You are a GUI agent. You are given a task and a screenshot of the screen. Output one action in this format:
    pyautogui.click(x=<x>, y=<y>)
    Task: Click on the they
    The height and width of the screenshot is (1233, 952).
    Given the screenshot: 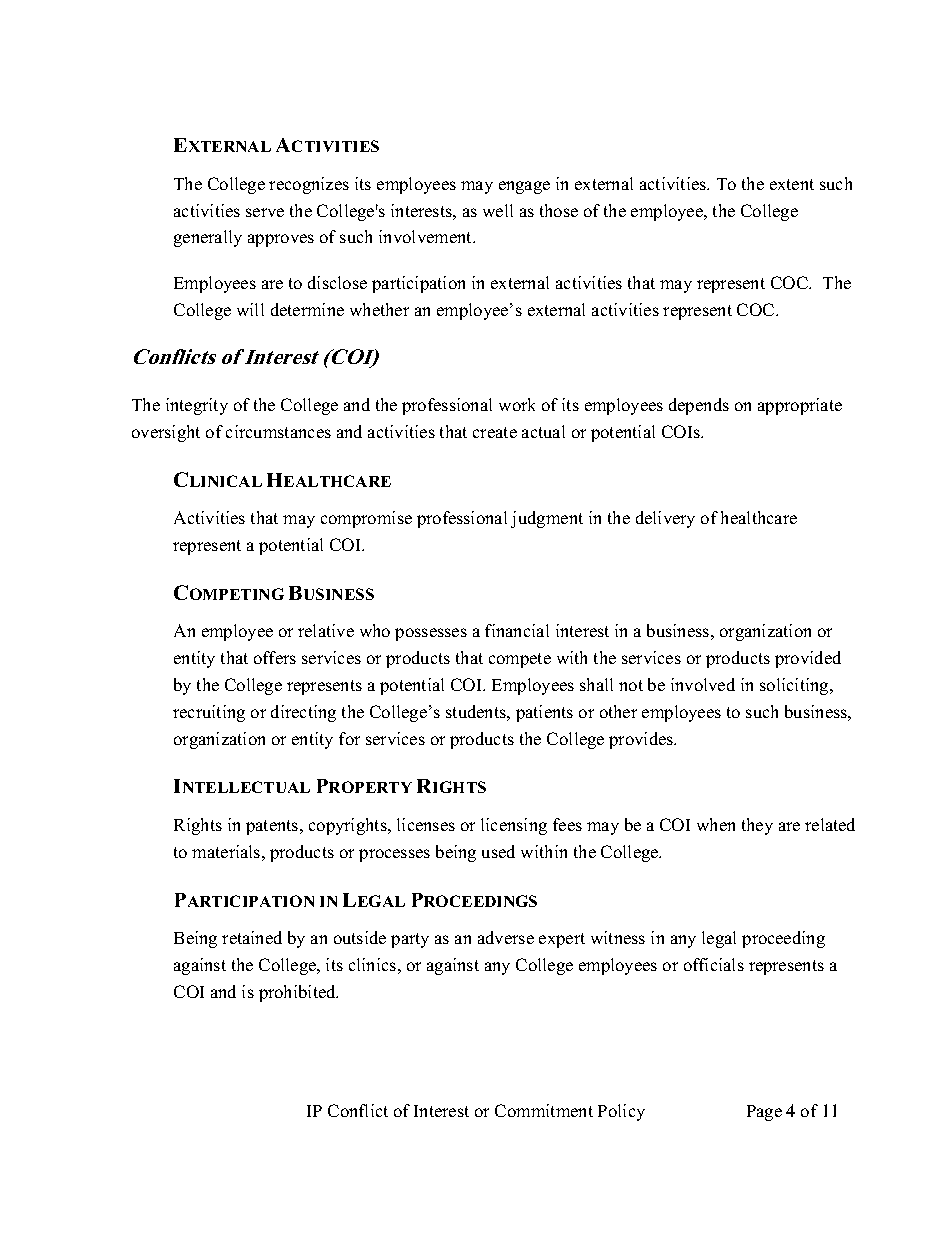 What is the action you would take?
    pyautogui.click(x=757, y=826)
